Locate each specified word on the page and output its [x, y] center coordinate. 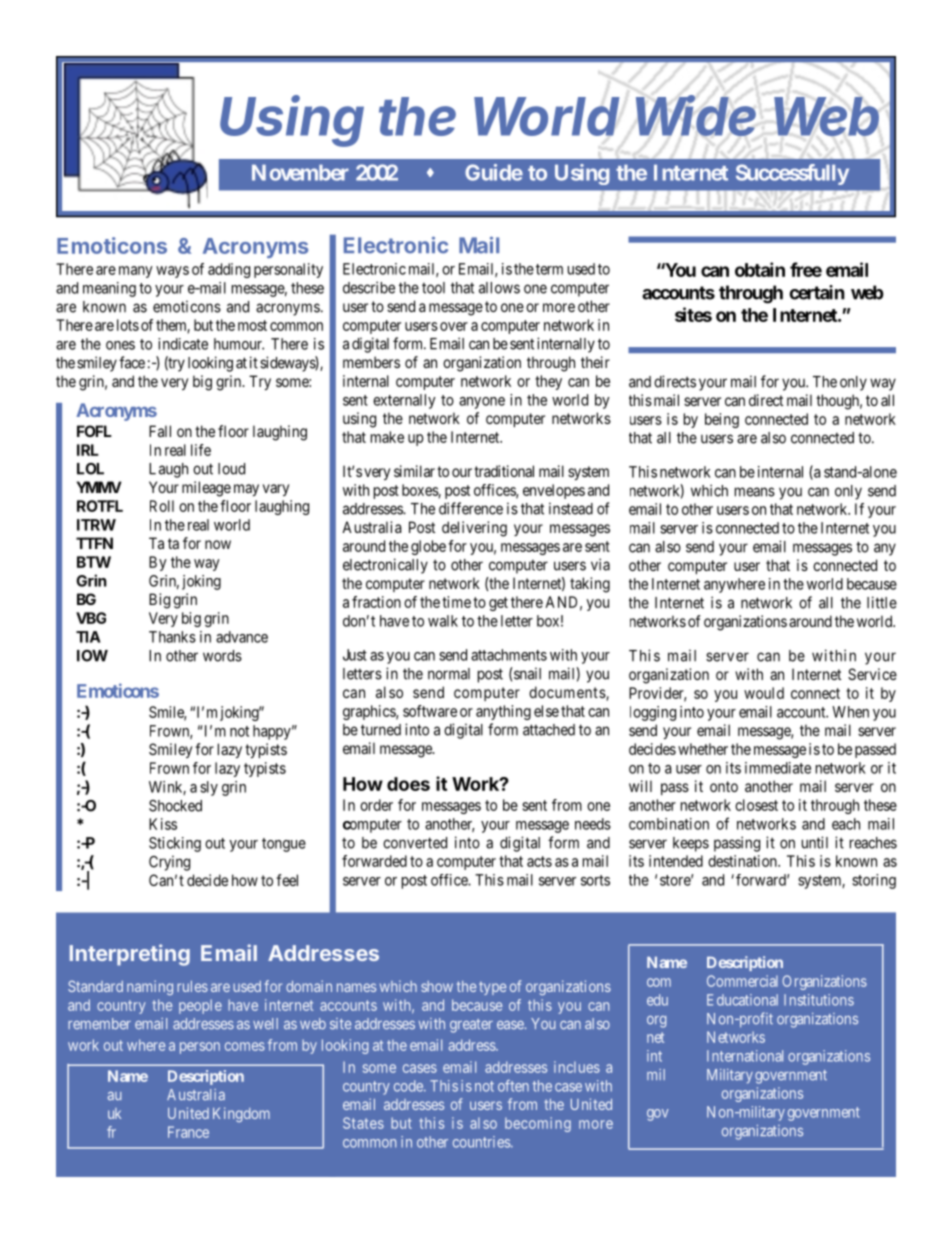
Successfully [792, 174]
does [408, 784]
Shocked [175, 806]
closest [756, 805]
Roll [162, 506]
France [188, 1132]
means [755, 492]
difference [471, 508]
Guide [494, 172]
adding [229, 270]
